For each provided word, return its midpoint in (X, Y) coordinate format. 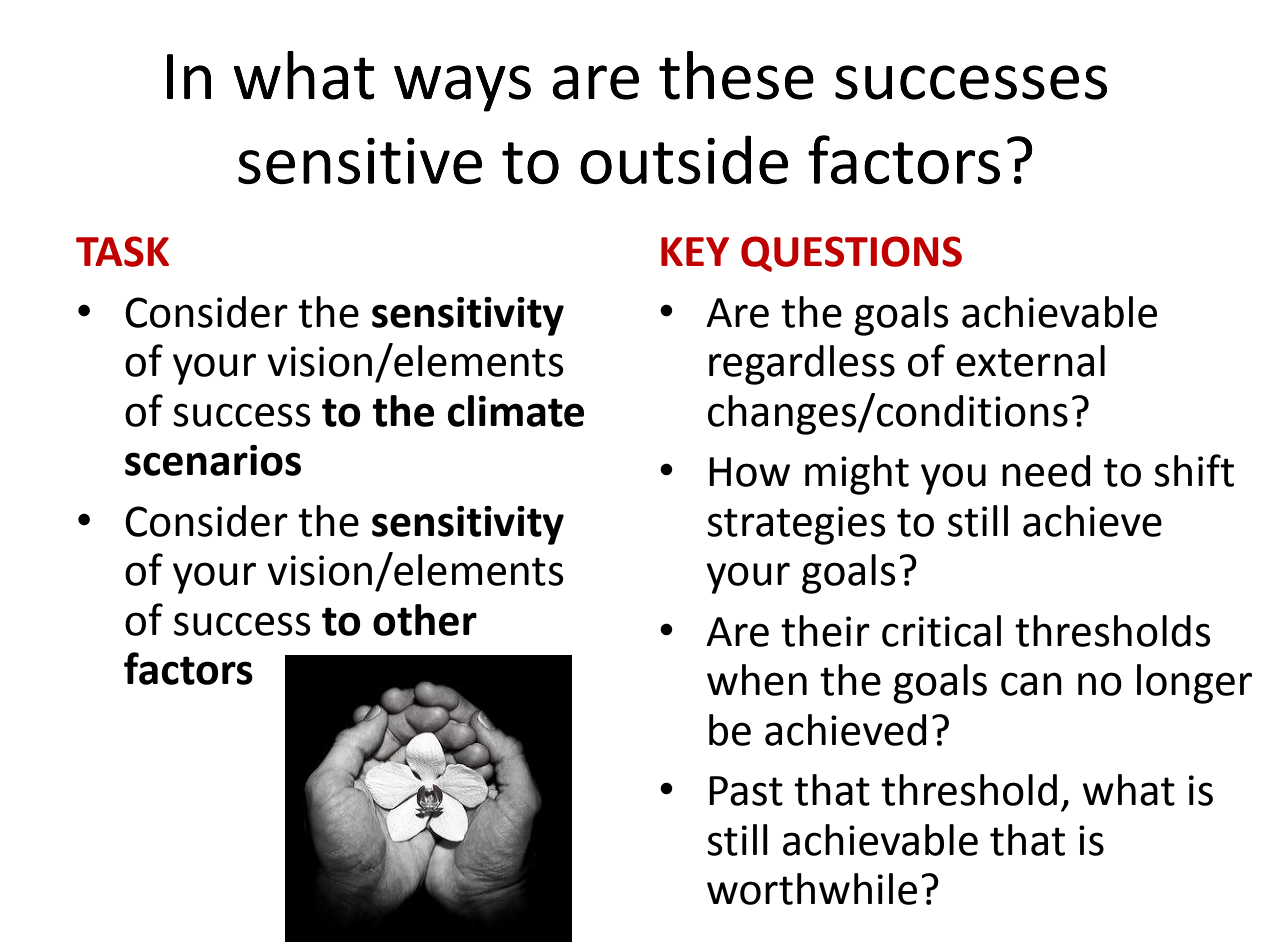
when (757, 680)
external (1030, 361)
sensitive (360, 161)
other (425, 620)
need (1046, 471)
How (749, 472)
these (736, 75)
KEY (695, 251)
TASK (122, 251)
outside (684, 159)
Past (746, 791)
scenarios (213, 460)
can (1031, 684)
